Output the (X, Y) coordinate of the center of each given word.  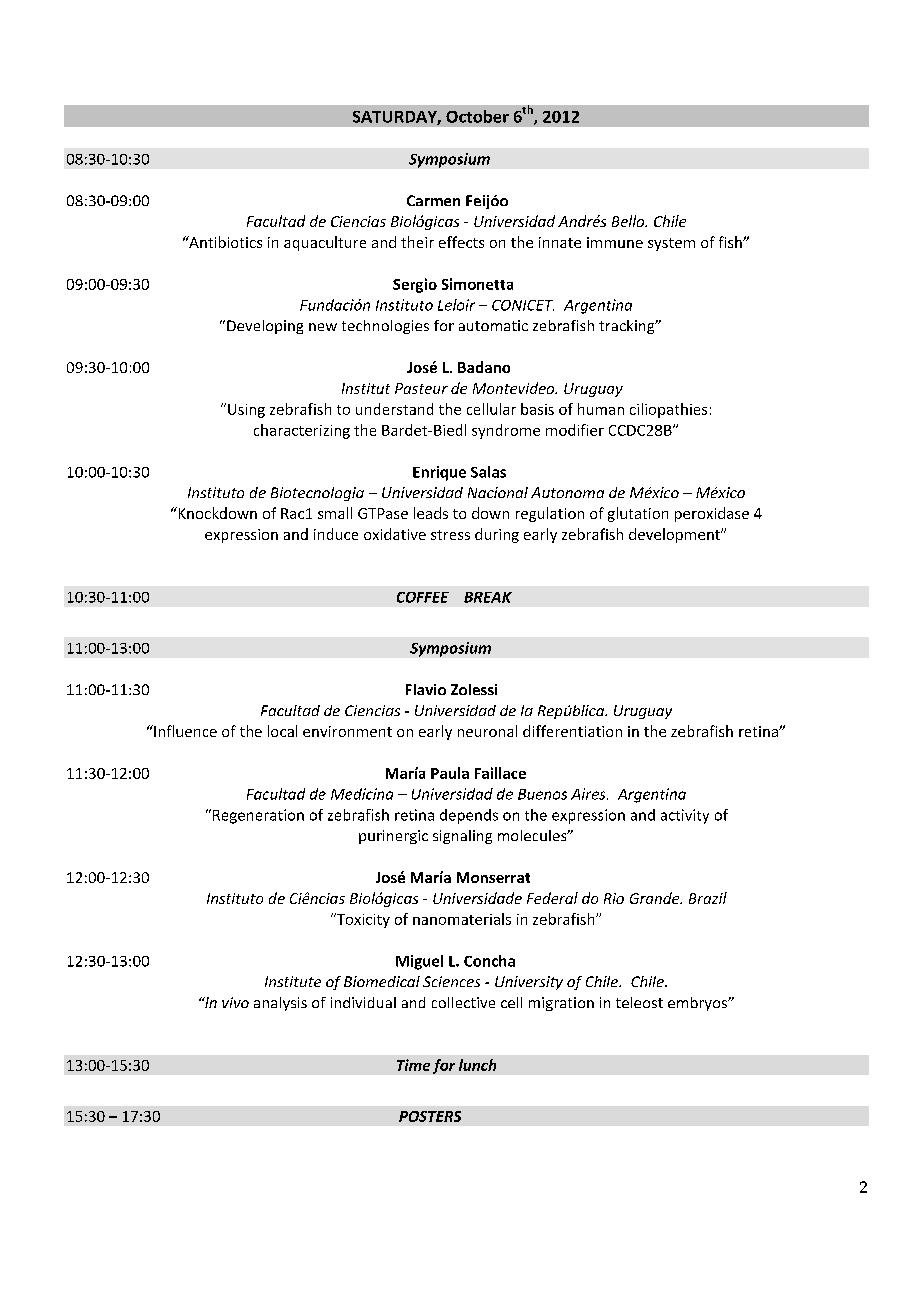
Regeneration (258, 816)
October (477, 116)
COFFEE (423, 597)
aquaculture (325, 243)
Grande (656, 898)
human (601, 409)
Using (246, 411)
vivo (235, 1002)
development (675, 535)
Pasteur (421, 388)
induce (336, 534)
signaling (462, 837)
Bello (629, 221)
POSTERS (430, 1116)
